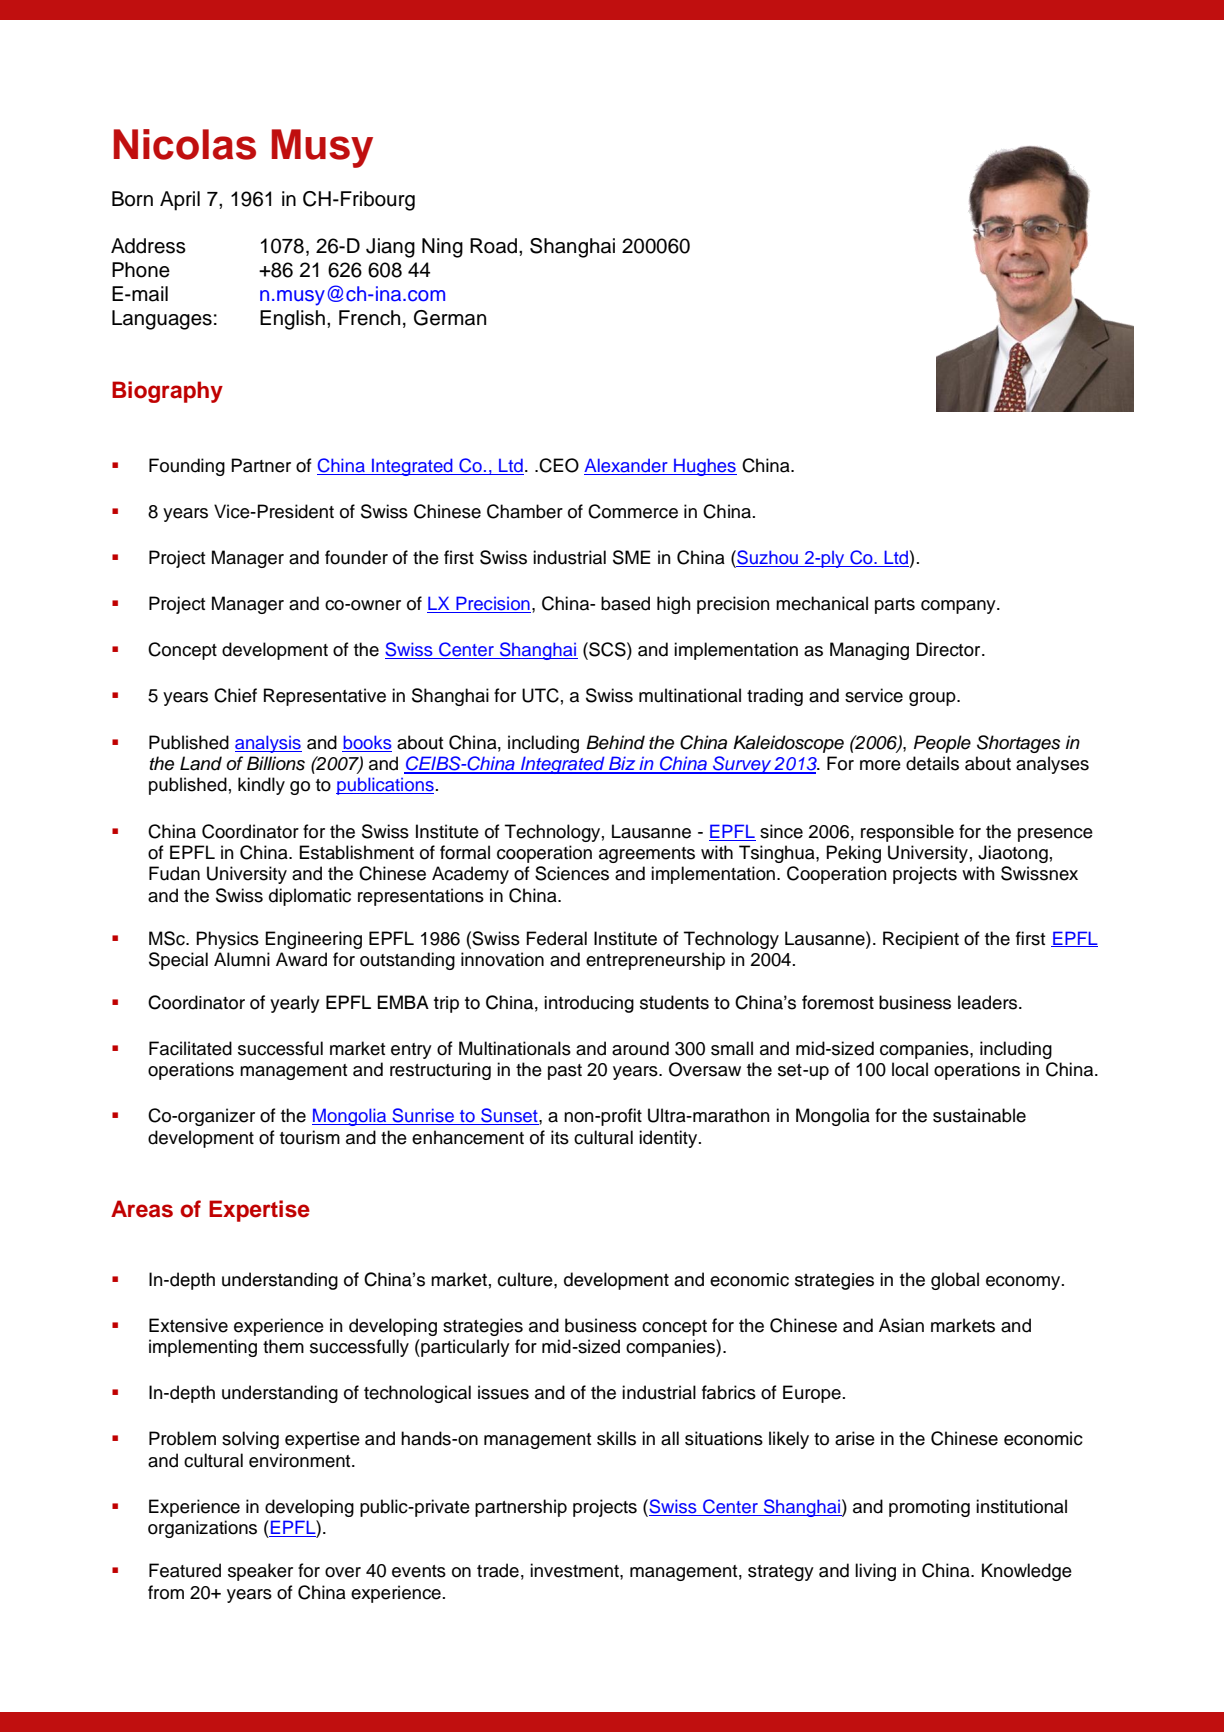 Image resolution: width=1224 pixels, height=1732 pixels. I want to click on Director, so click(949, 649).
